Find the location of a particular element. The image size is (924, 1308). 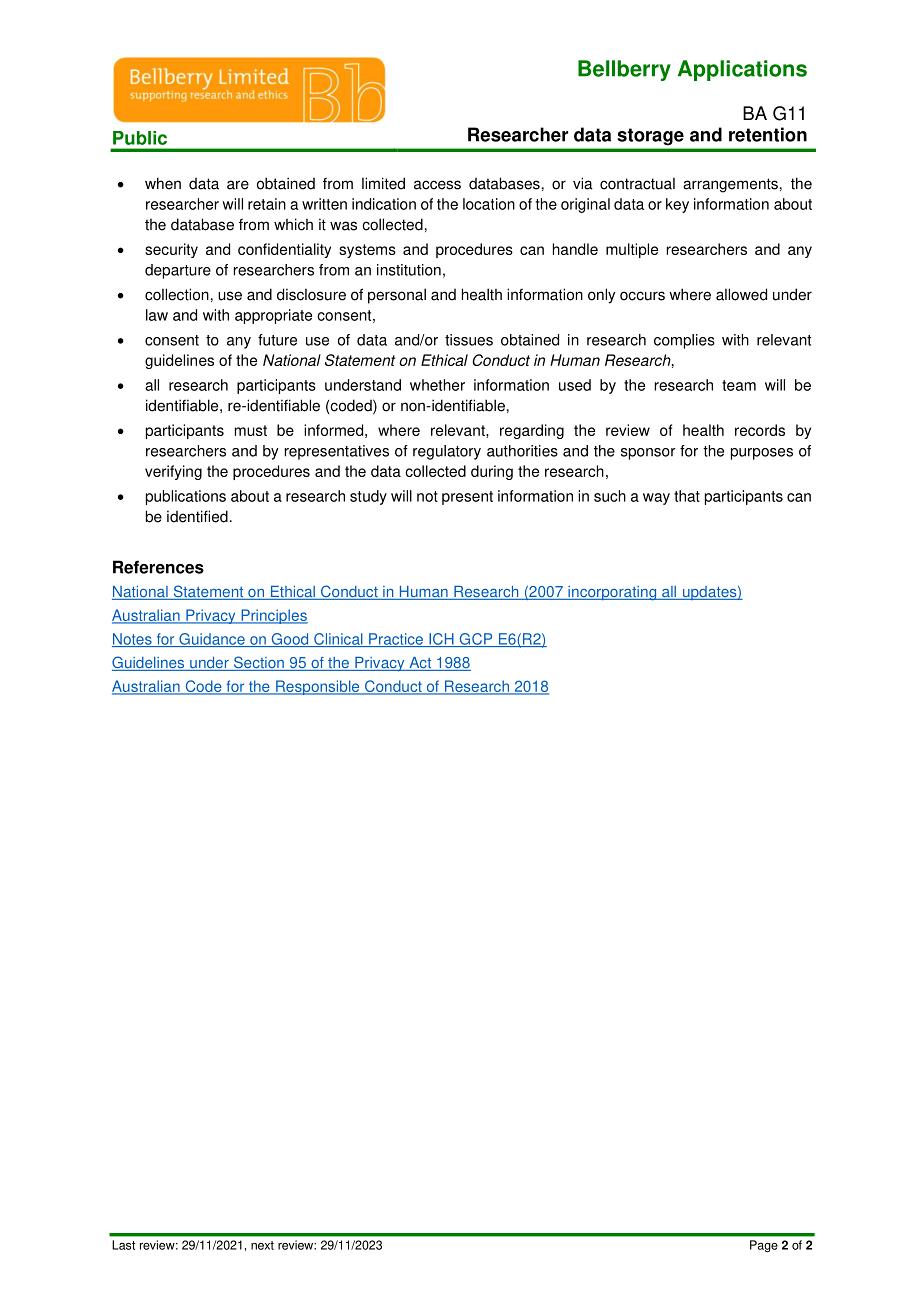

that is located at coordinates (687, 496).
